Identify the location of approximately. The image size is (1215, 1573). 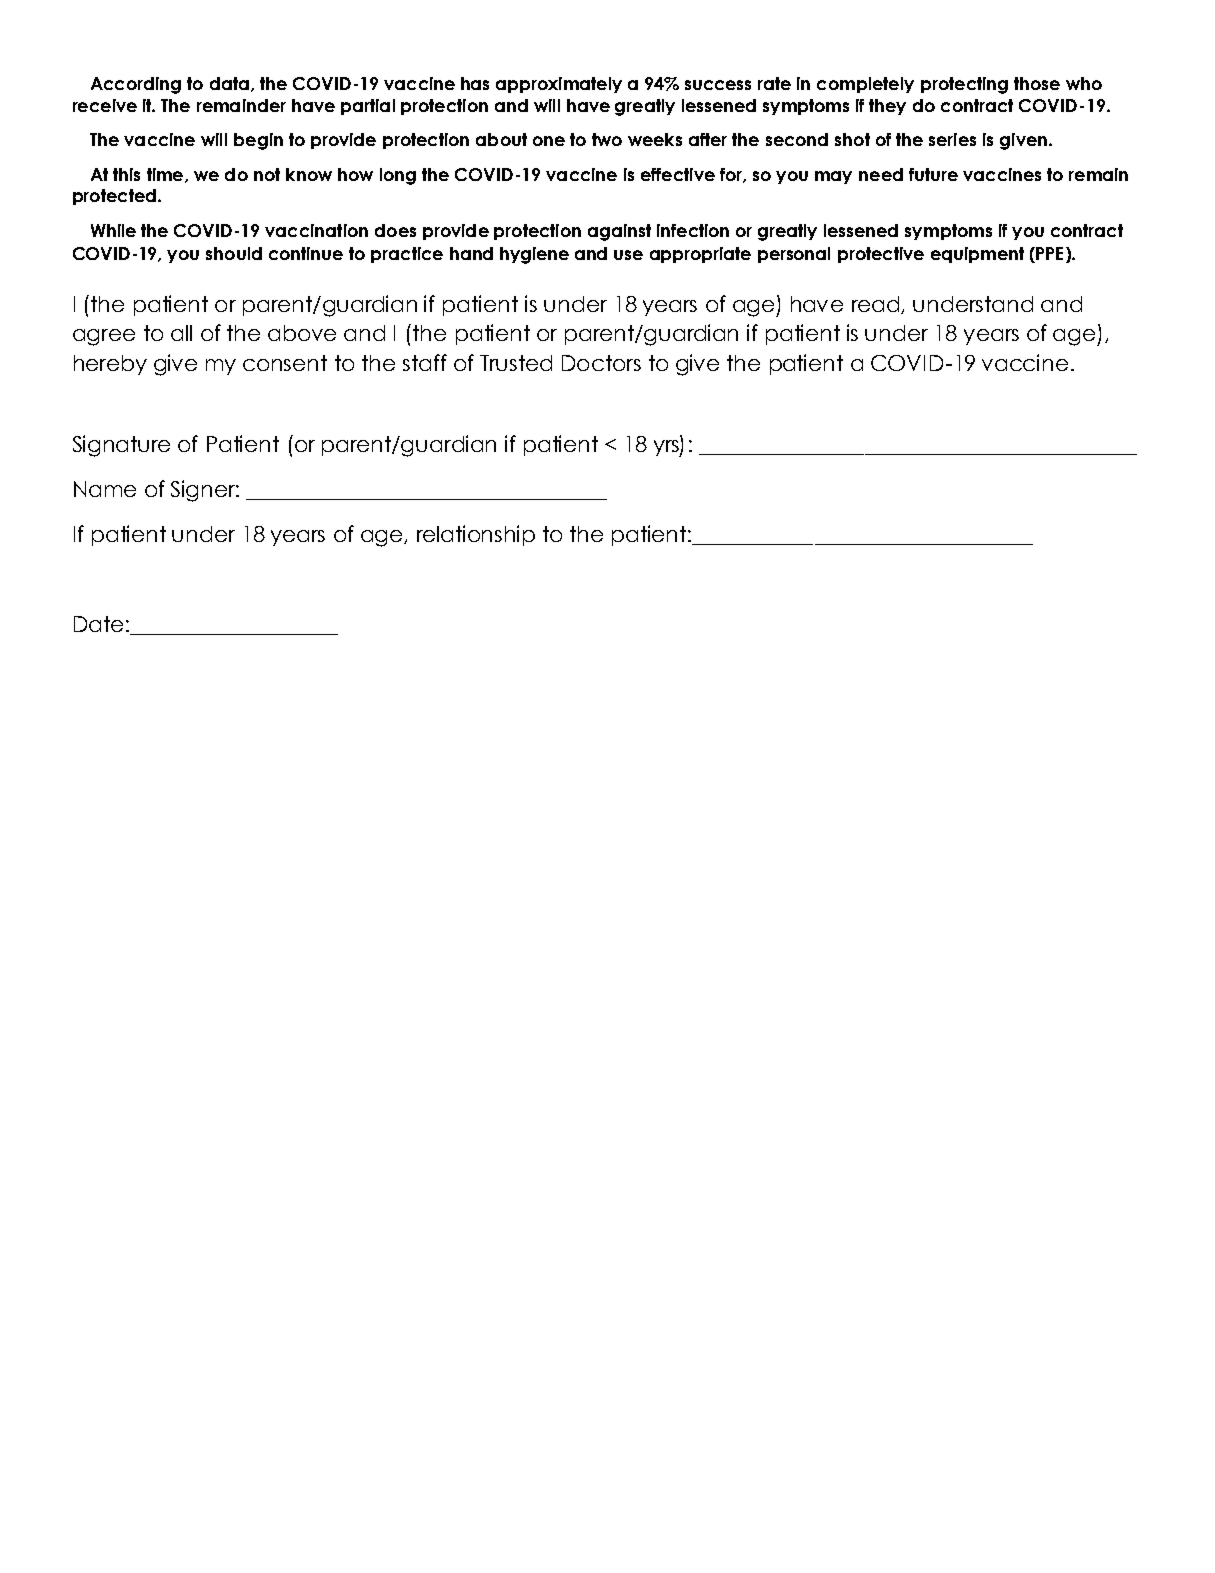
(559, 85).
